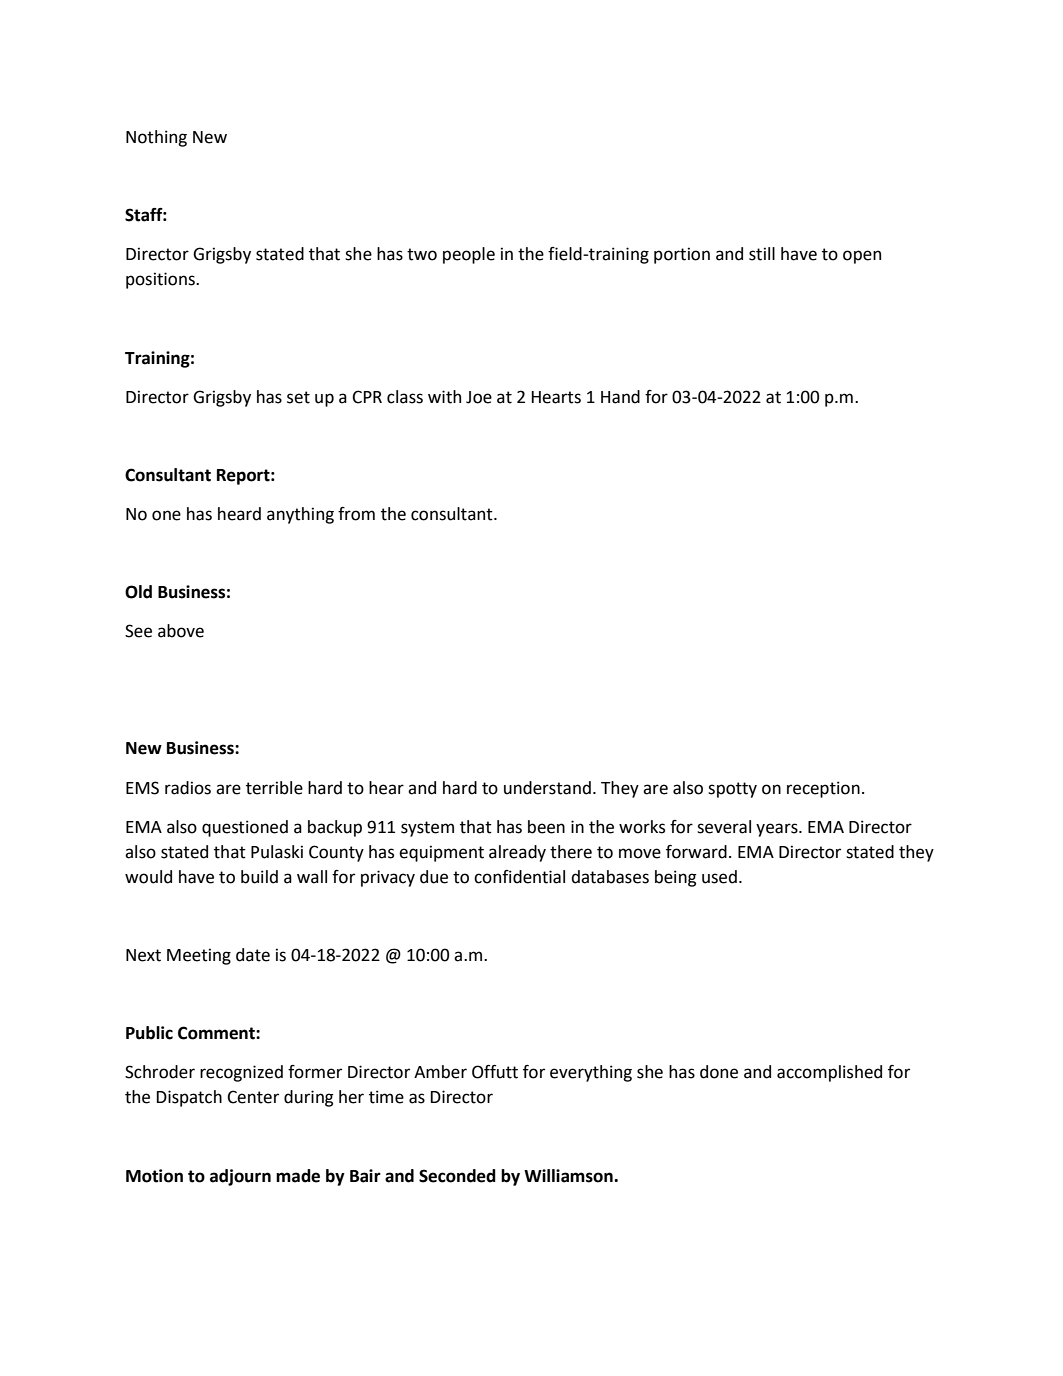 The height and width of the screenshot is (1376, 1063). Describe the element at coordinates (469, 255) in the screenshot. I see `people` at that location.
